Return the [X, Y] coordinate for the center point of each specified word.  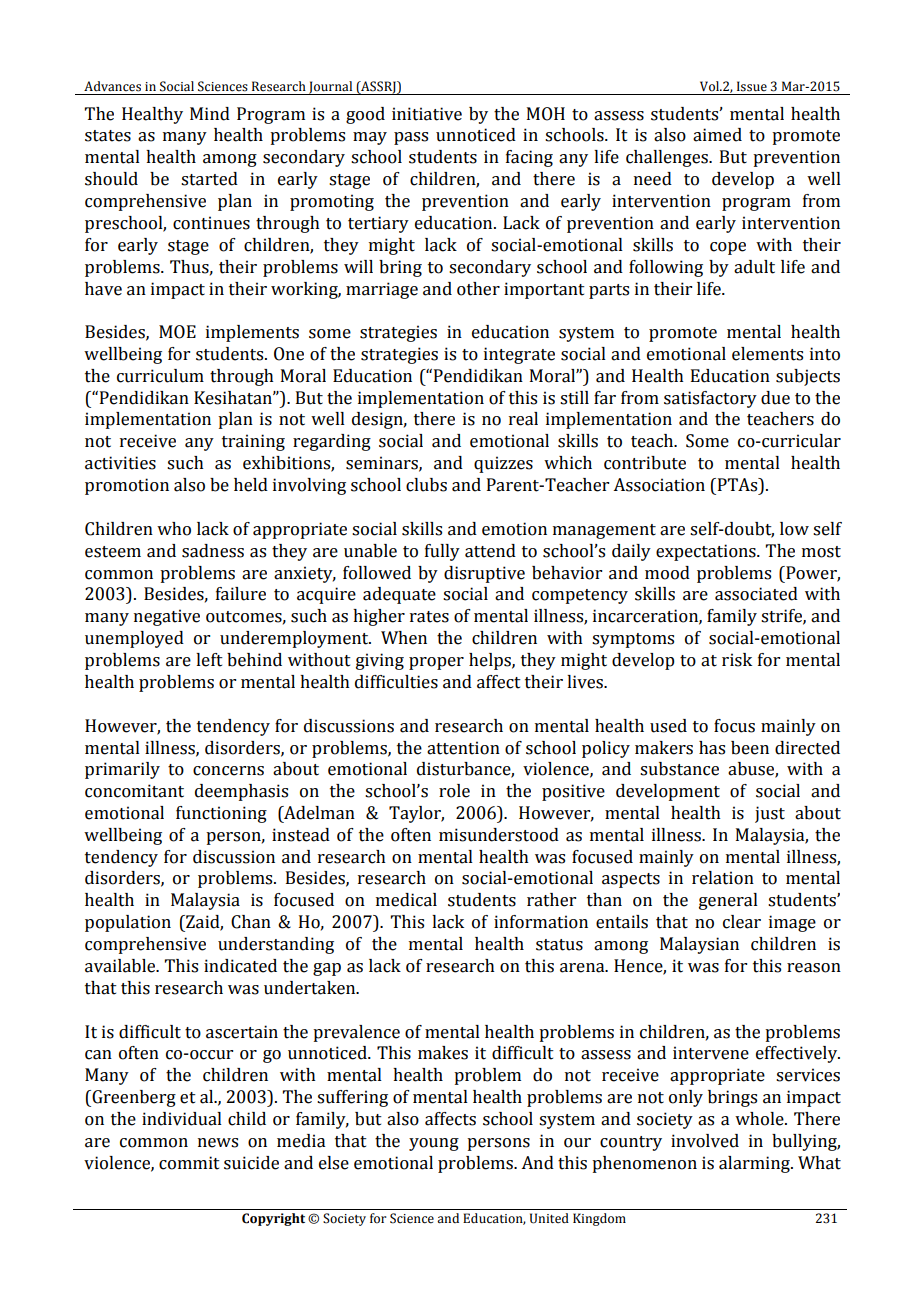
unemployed [134, 639]
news [218, 1143]
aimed [717, 135]
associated [756, 594]
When [404, 638]
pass [411, 138]
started [209, 179]
